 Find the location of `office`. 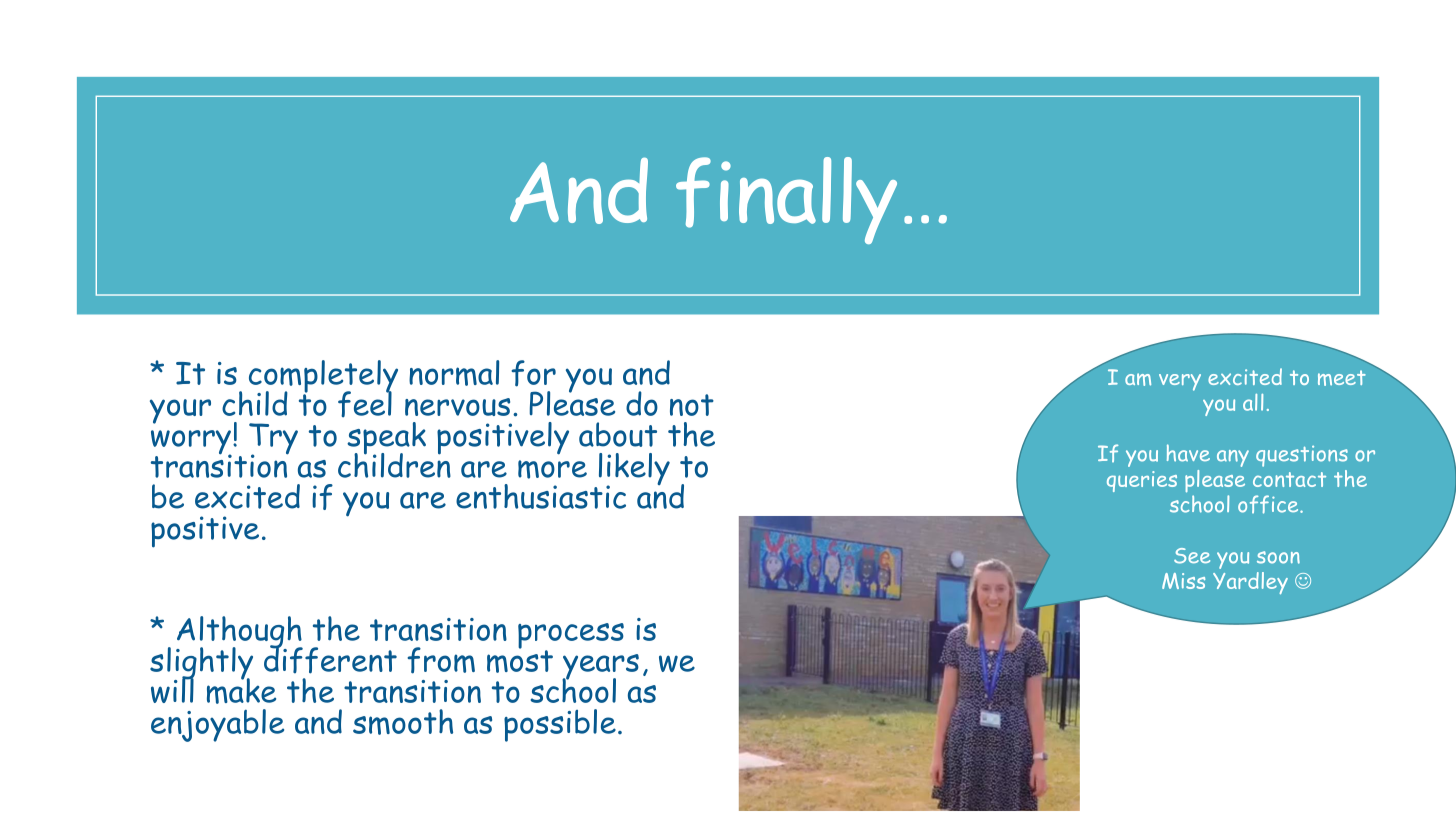

office is located at coordinates (1269, 504).
